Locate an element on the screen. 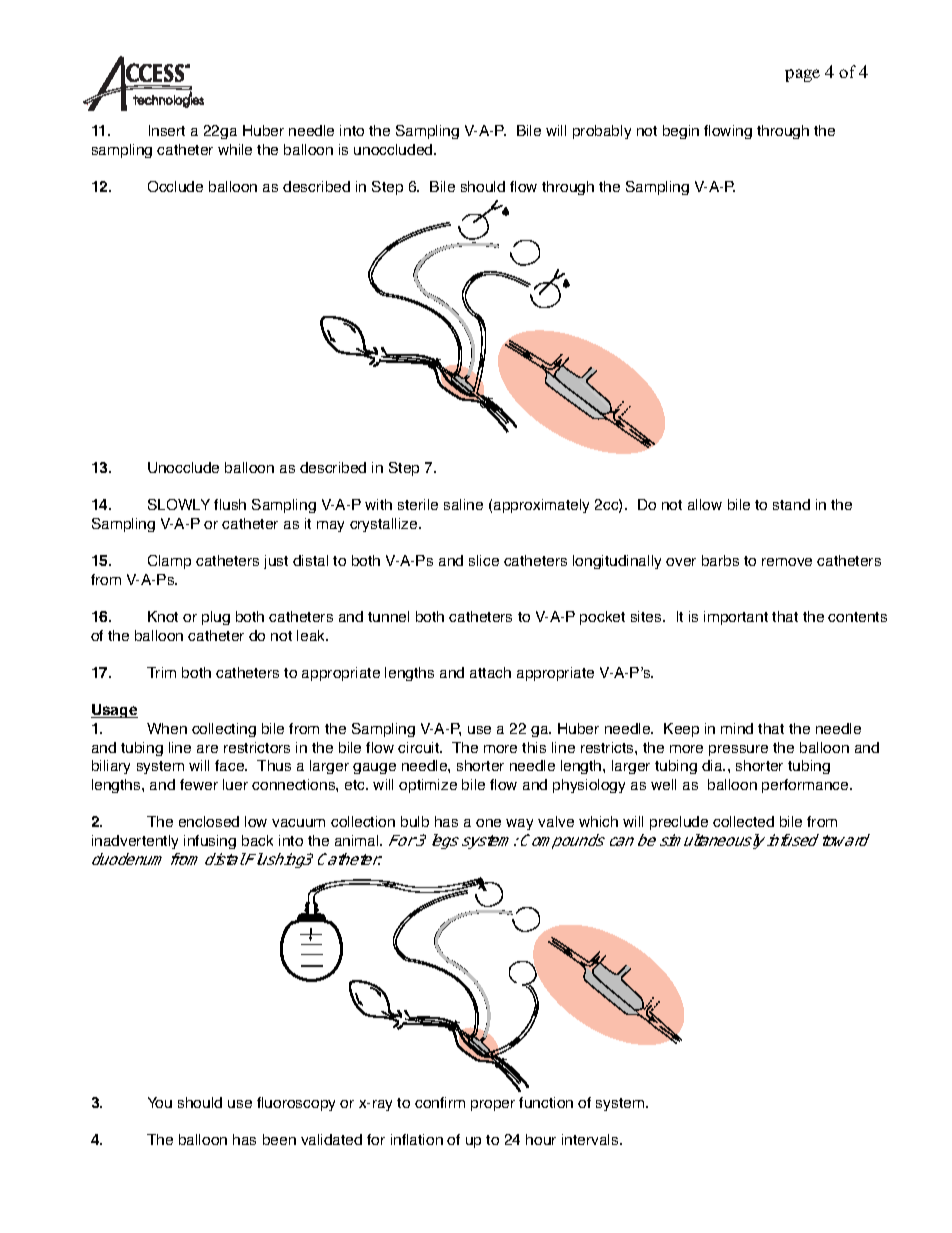 This screenshot has height=1233, width=952. page is located at coordinates (802, 75).
